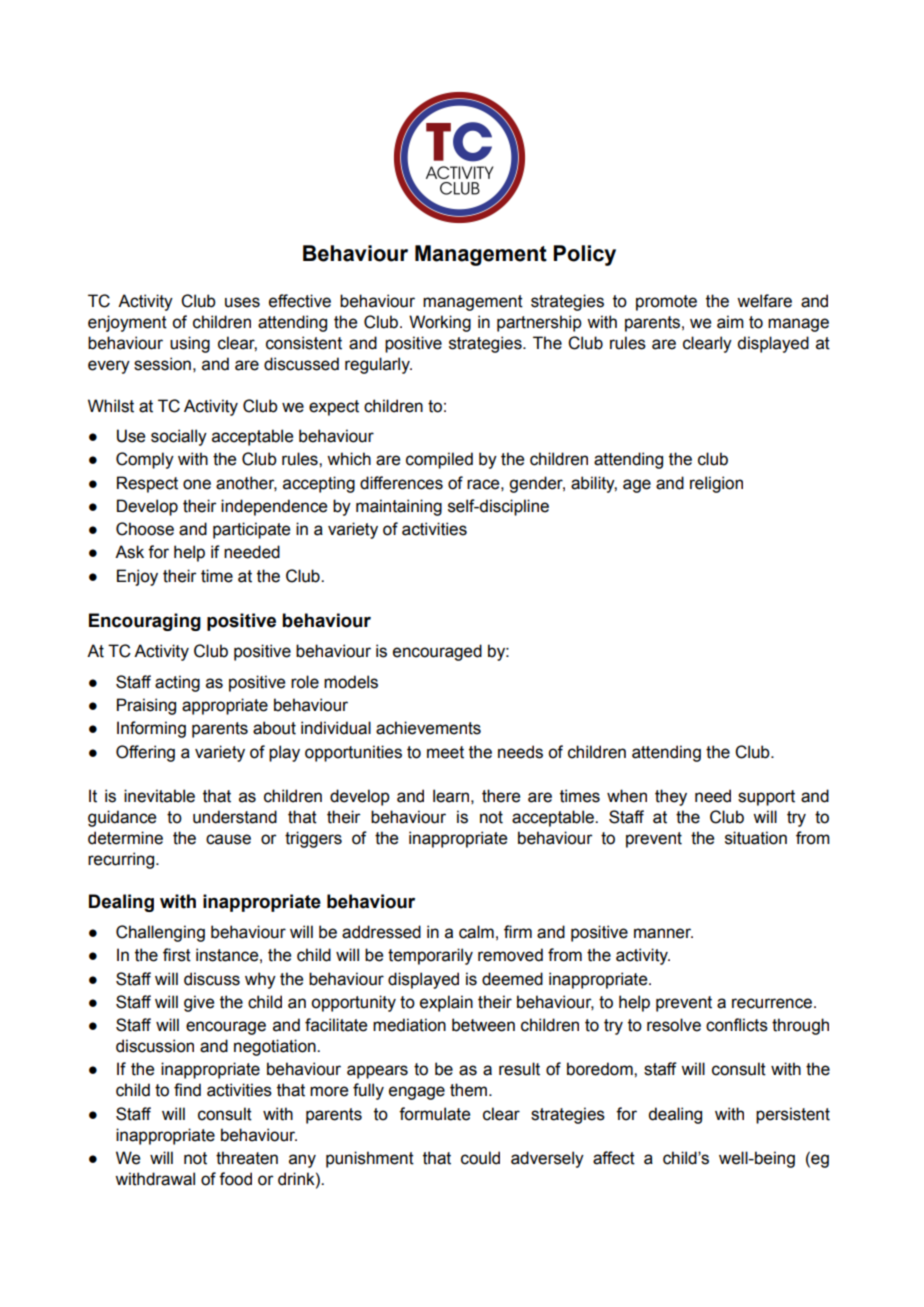 Image resolution: width=924 pixels, height=1307 pixels. I want to click on achievements, so click(428, 728).
